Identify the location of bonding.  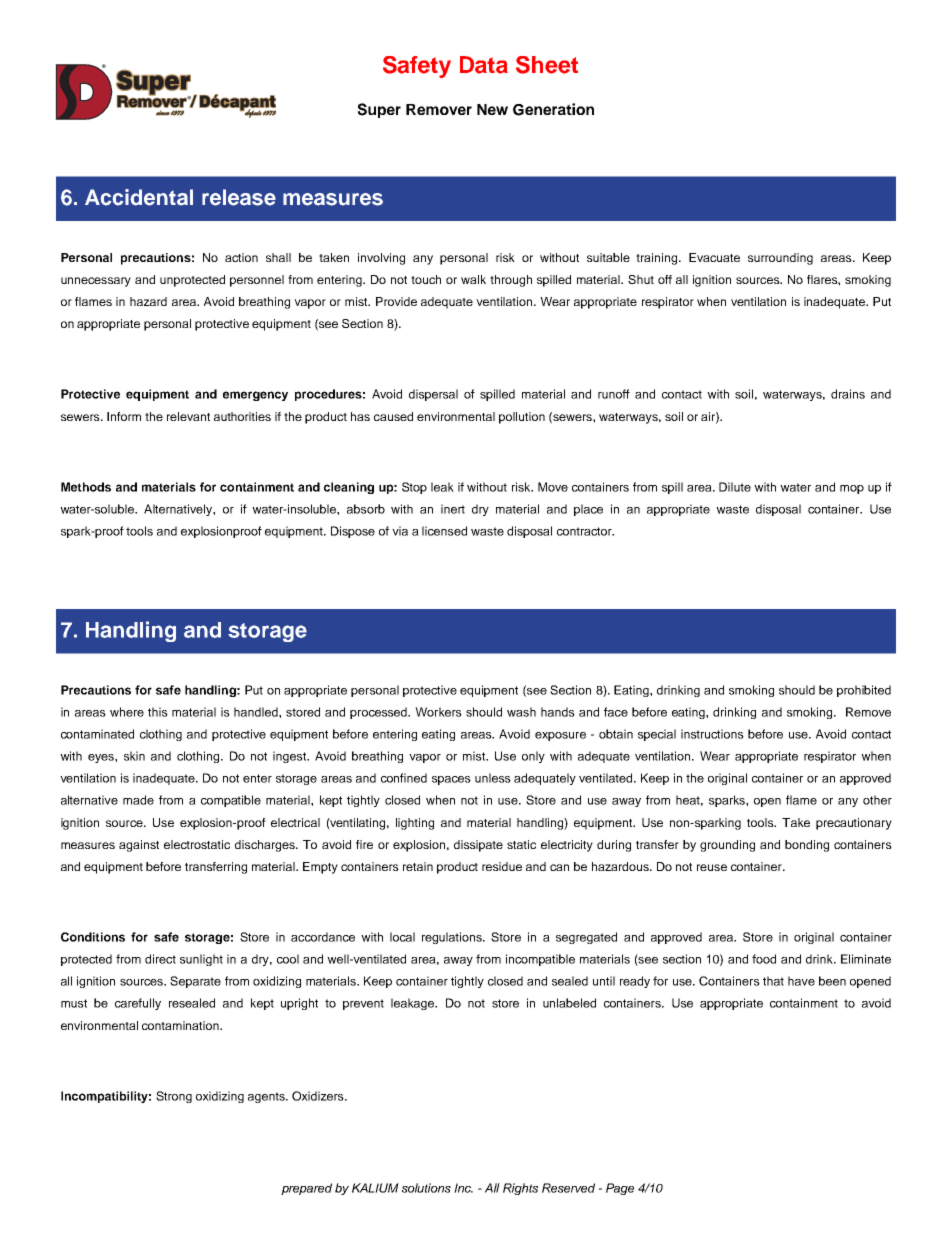
(807, 846).
